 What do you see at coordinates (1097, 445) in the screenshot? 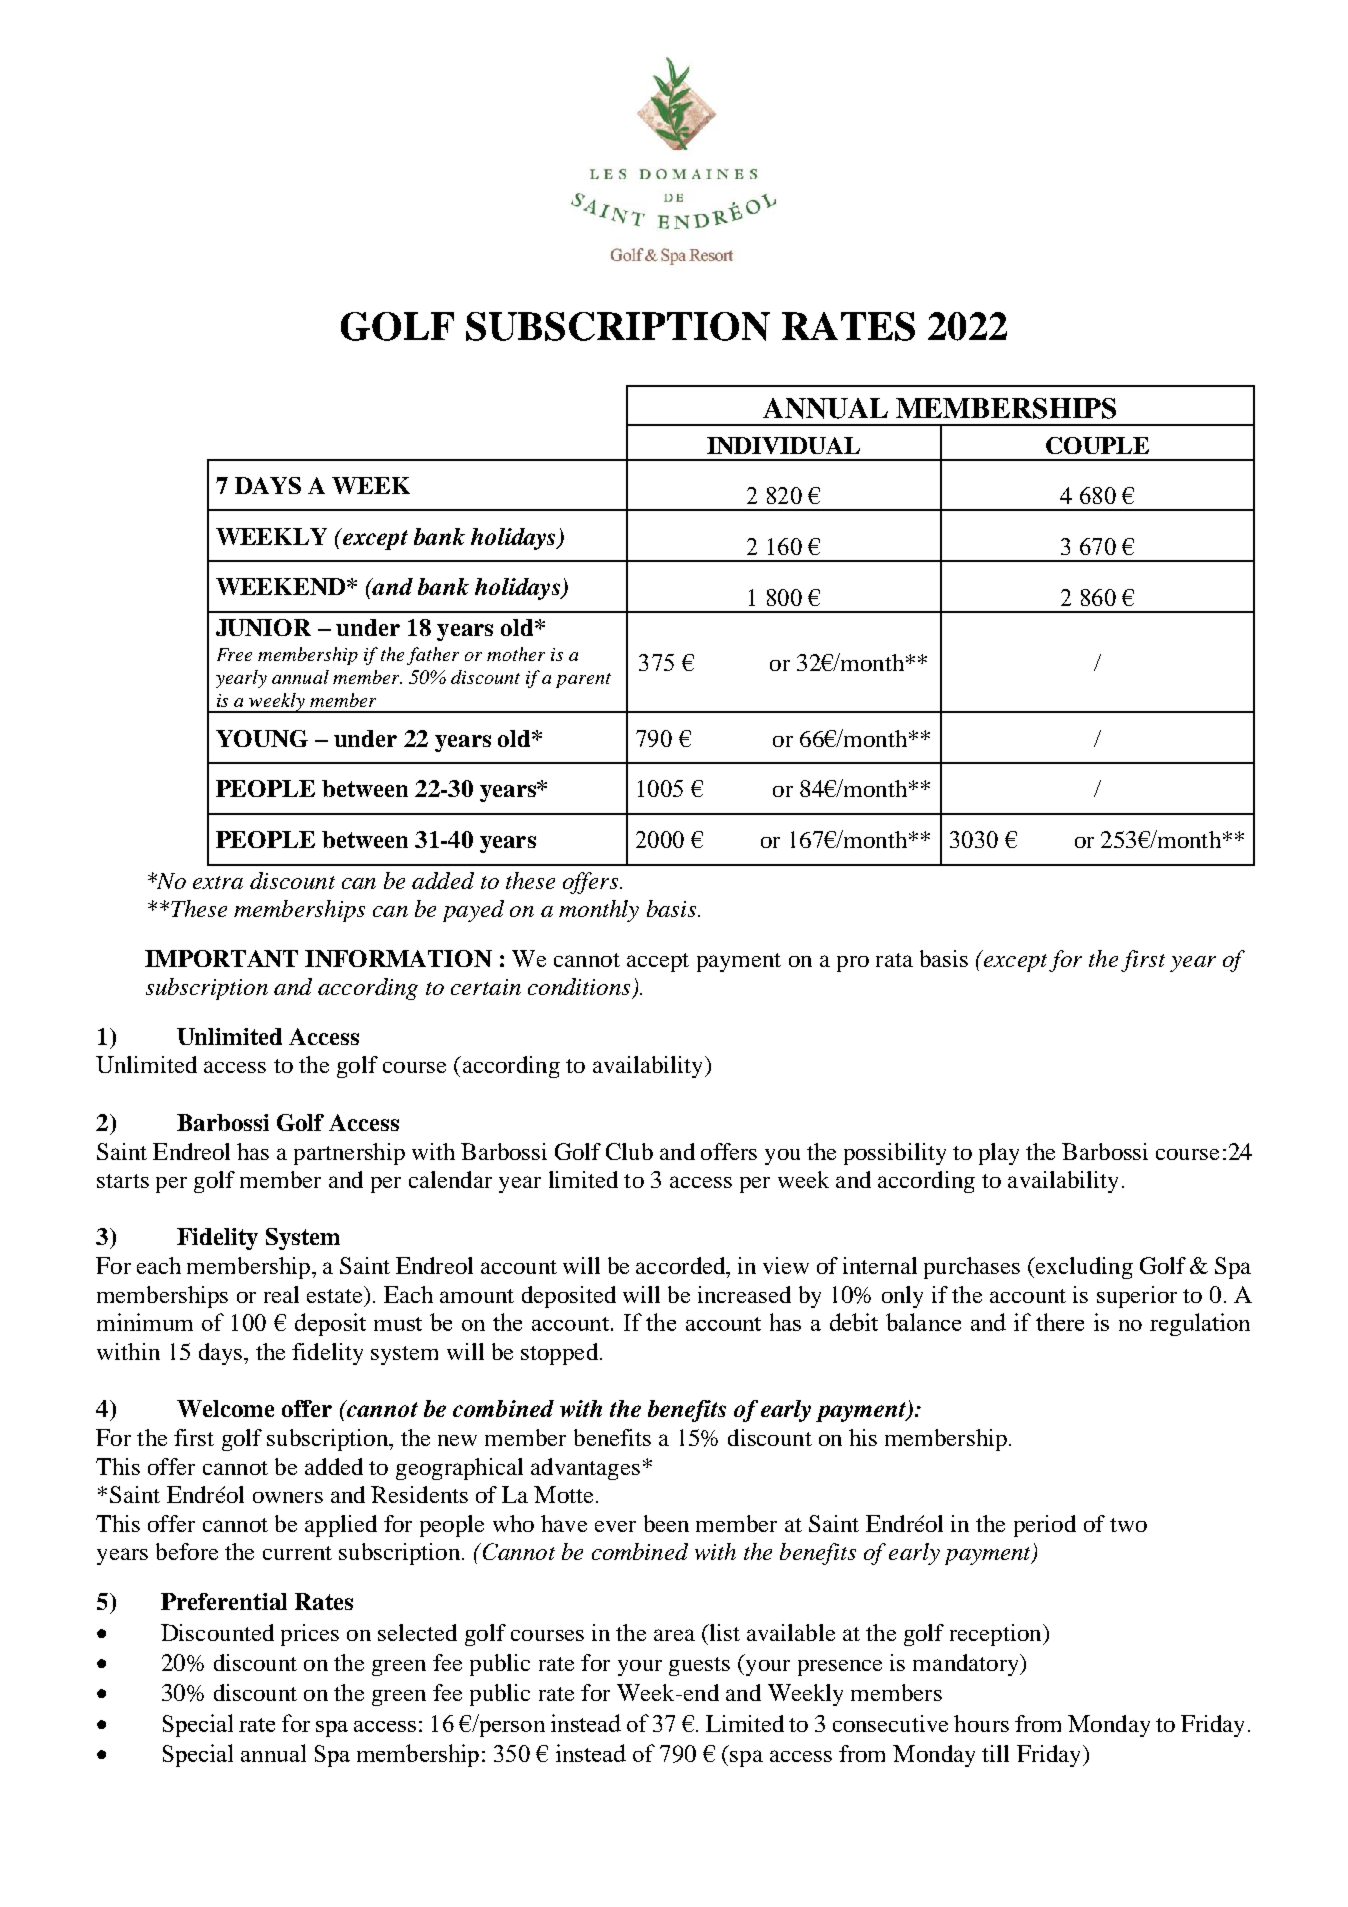
I see `COUPLE` at bounding box center [1097, 445].
